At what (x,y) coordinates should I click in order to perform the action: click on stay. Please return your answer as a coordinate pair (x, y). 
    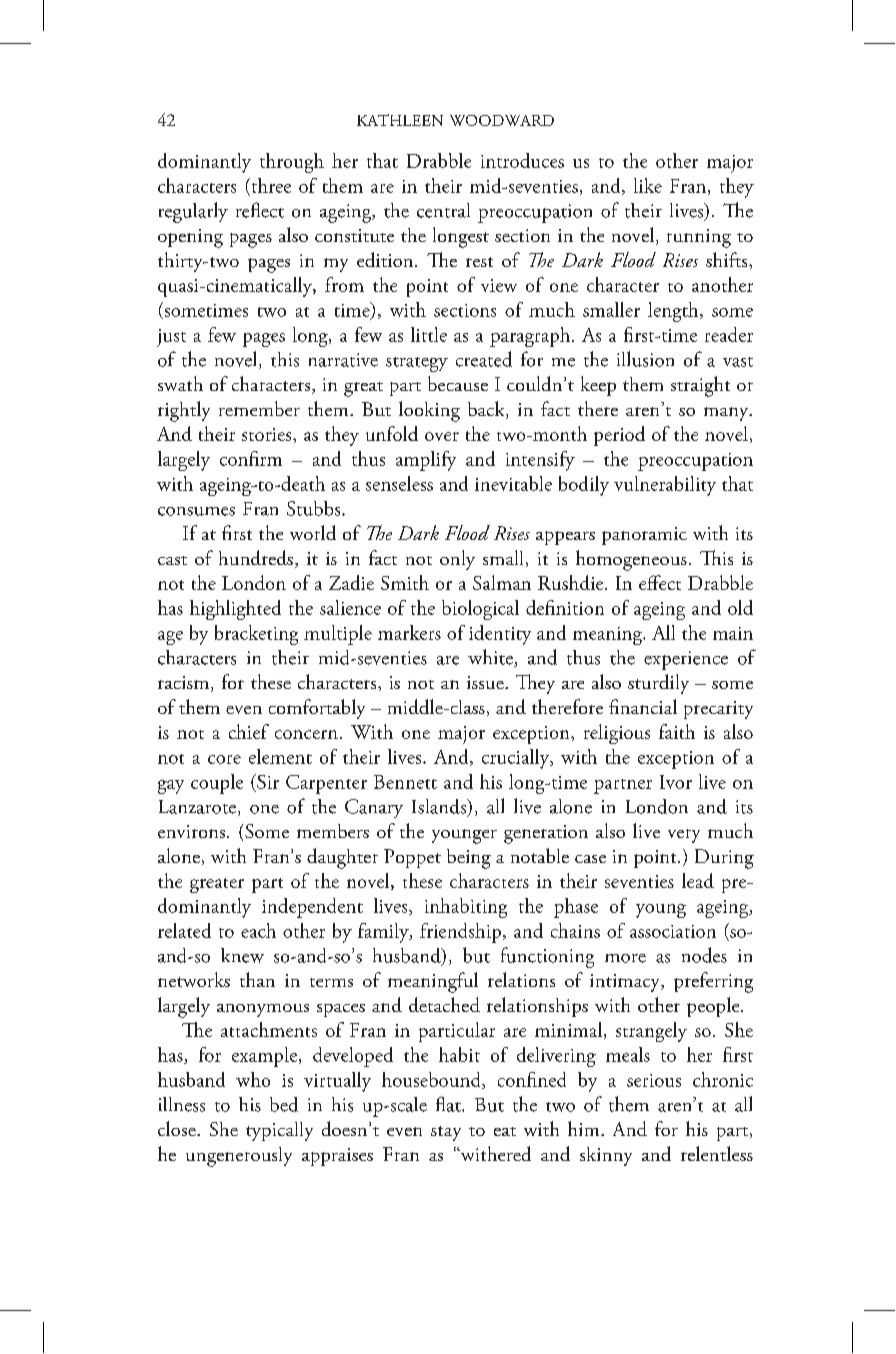
    Looking at the image, I should click on (446, 1133).
